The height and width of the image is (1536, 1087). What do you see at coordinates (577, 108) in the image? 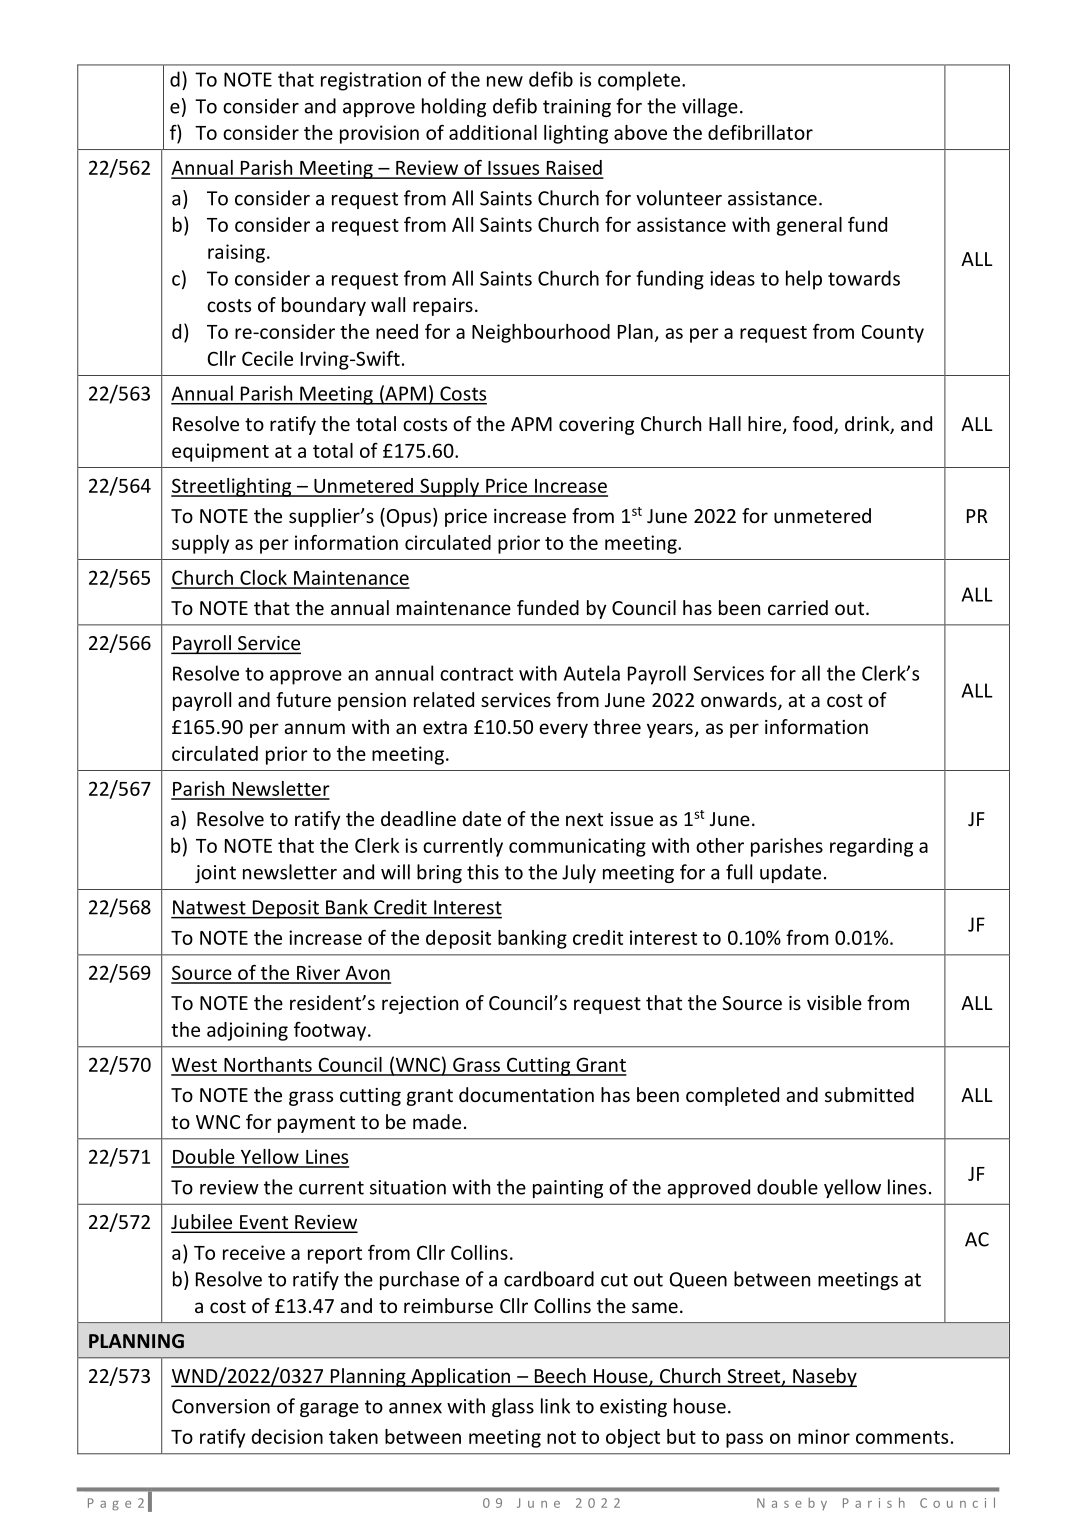
I see `training` at bounding box center [577, 108].
